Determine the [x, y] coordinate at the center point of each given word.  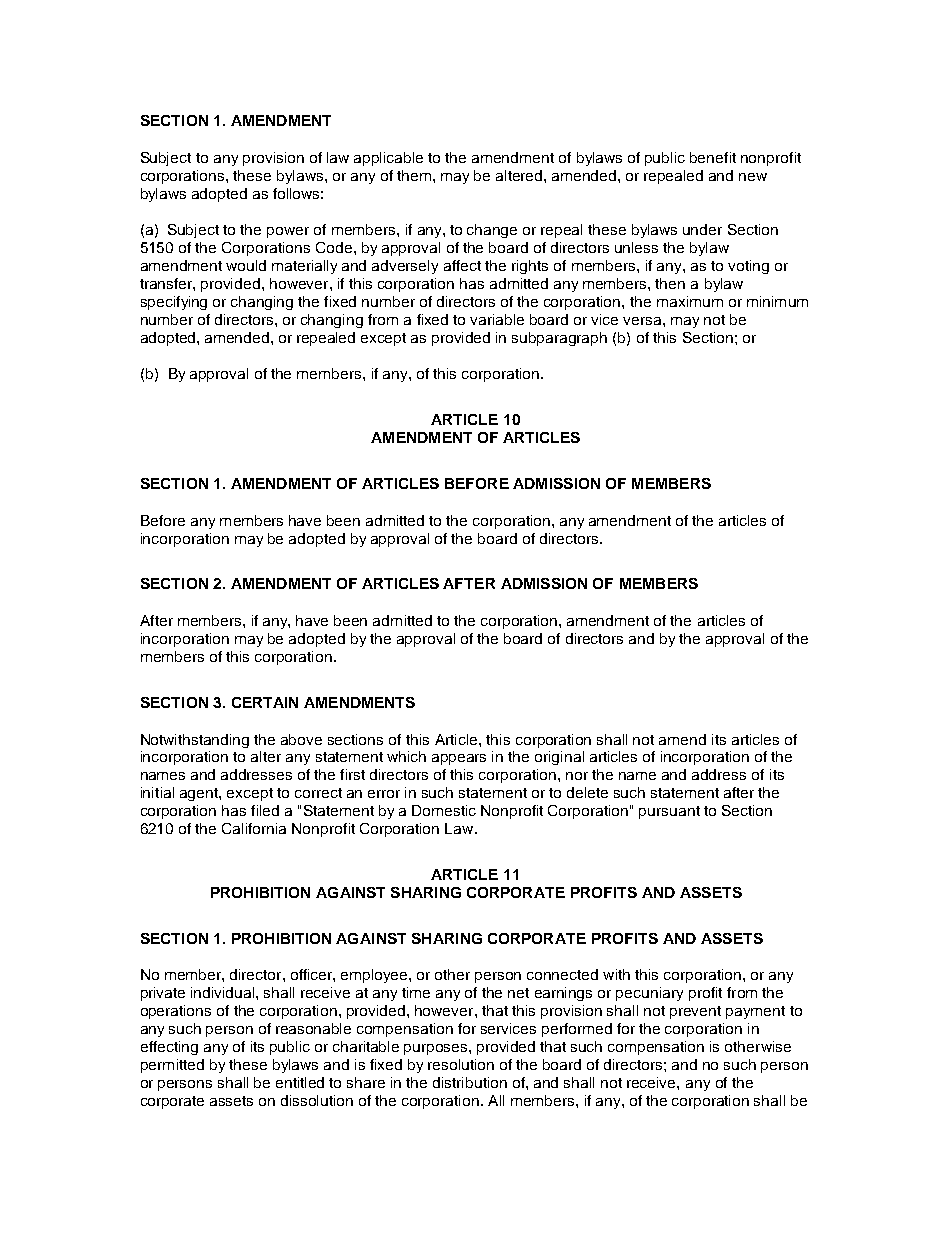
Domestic [444, 810]
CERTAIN [265, 702]
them [414, 175]
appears [459, 759]
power [288, 232]
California [254, 828]
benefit [713, 157]
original [559, 758]
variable [497, 319]
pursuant [669, 812]
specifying [174, 303]
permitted [172, 1066]
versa [643, 321]
